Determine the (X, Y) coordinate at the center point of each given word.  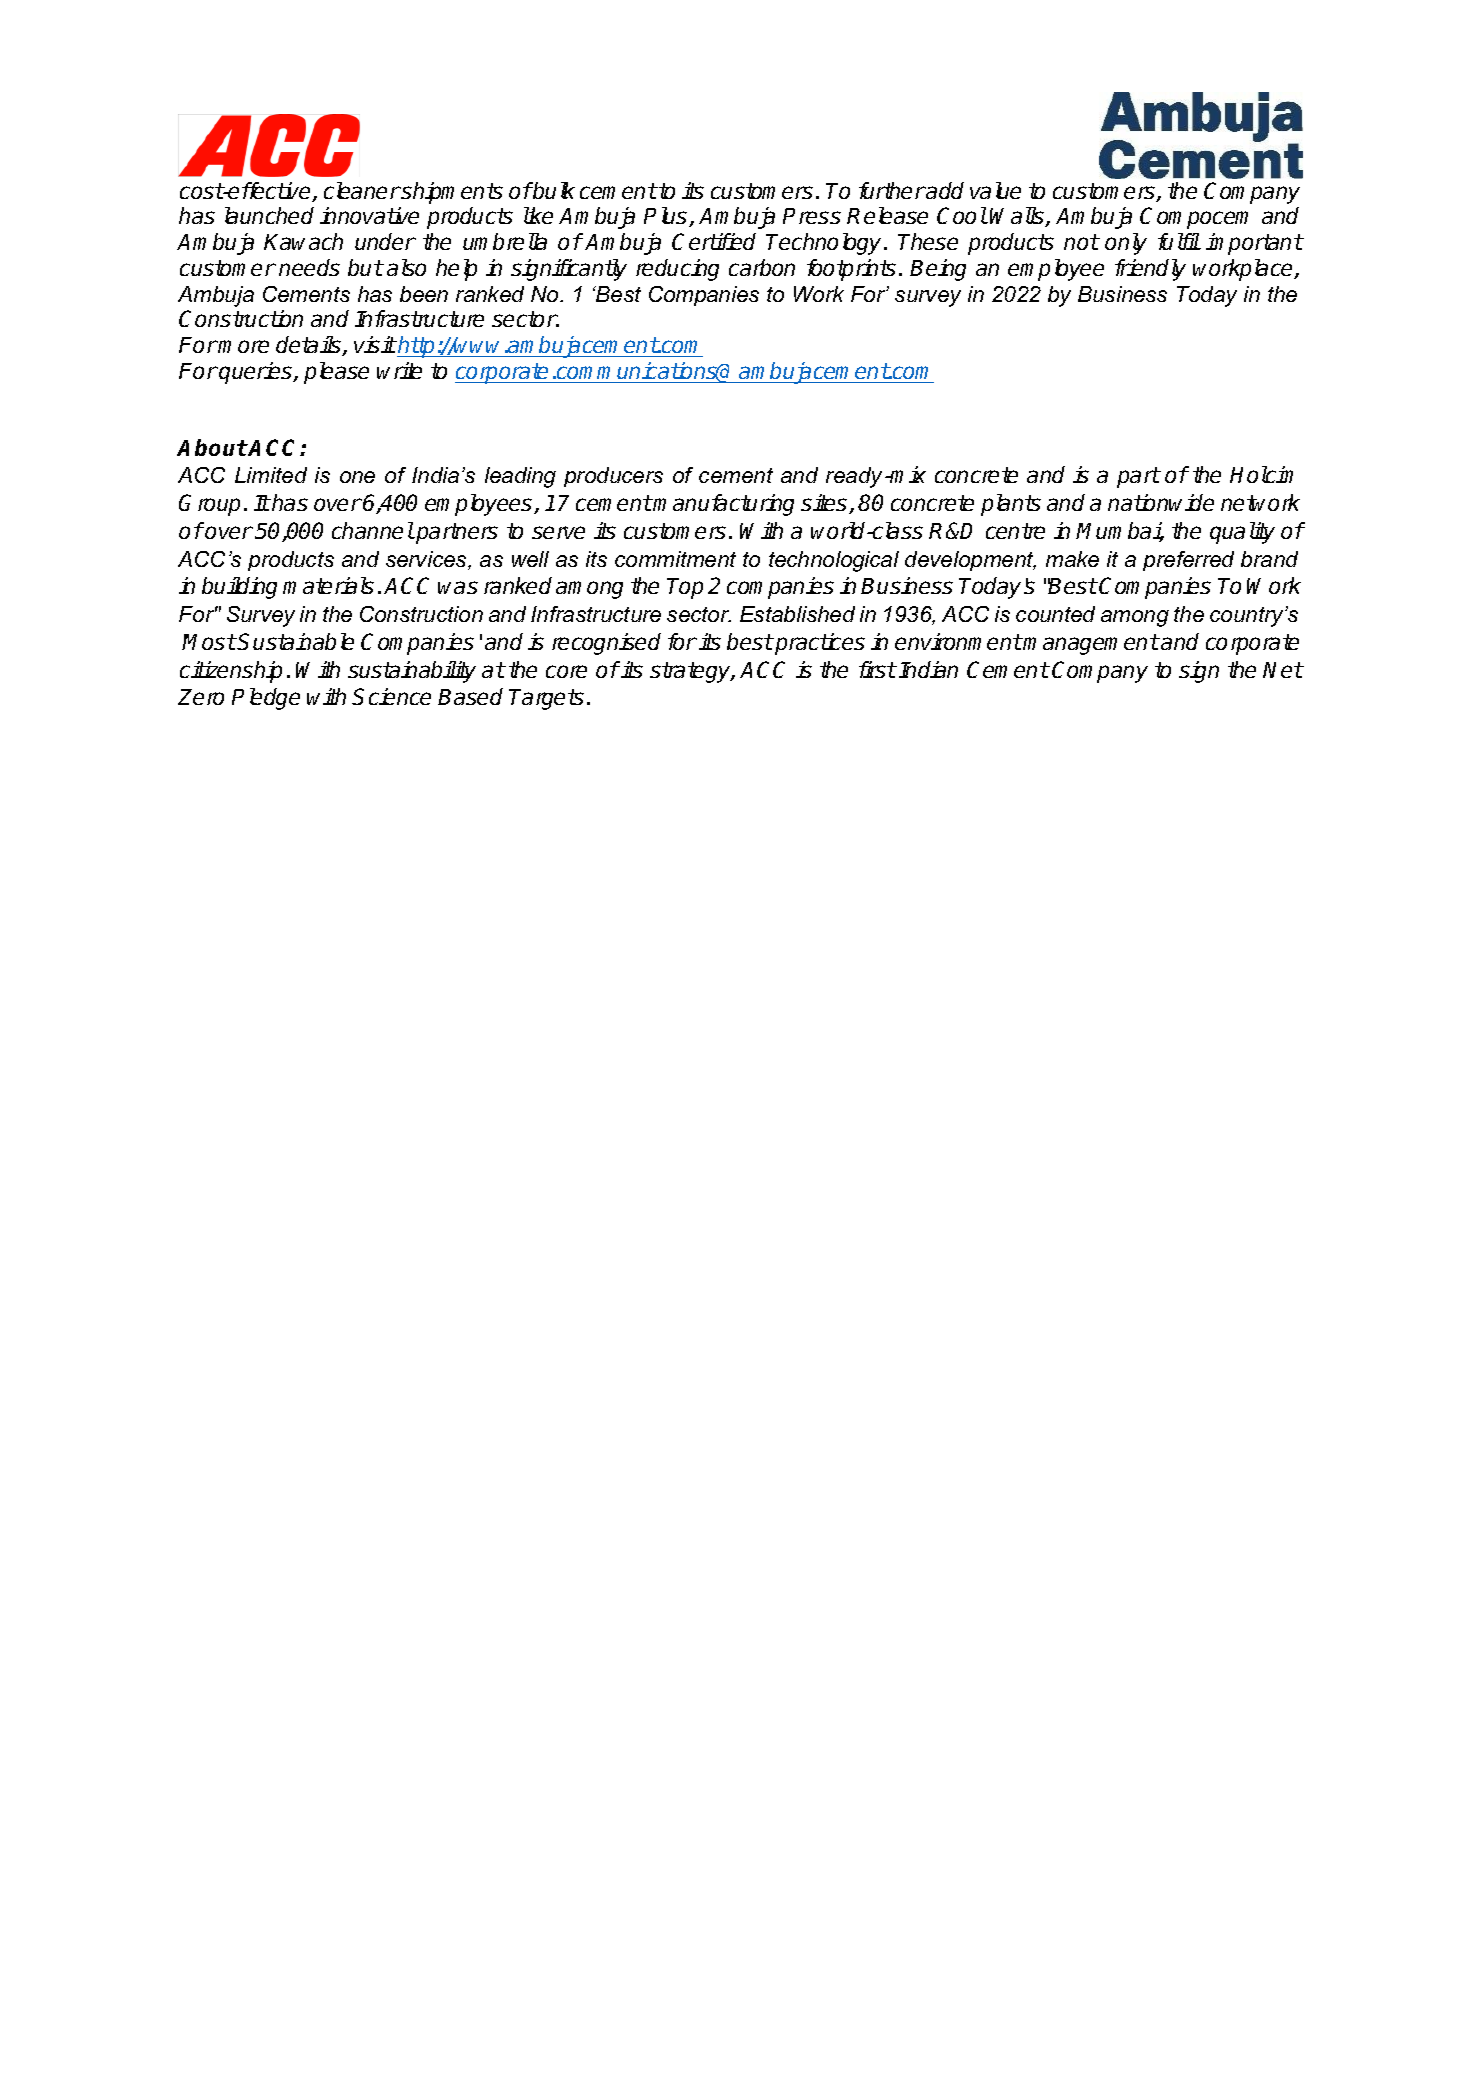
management (1091, 644)
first (878, 669)
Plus (667, 217)
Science (391, 696)
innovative (369, 215)
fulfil (1179, 241)
